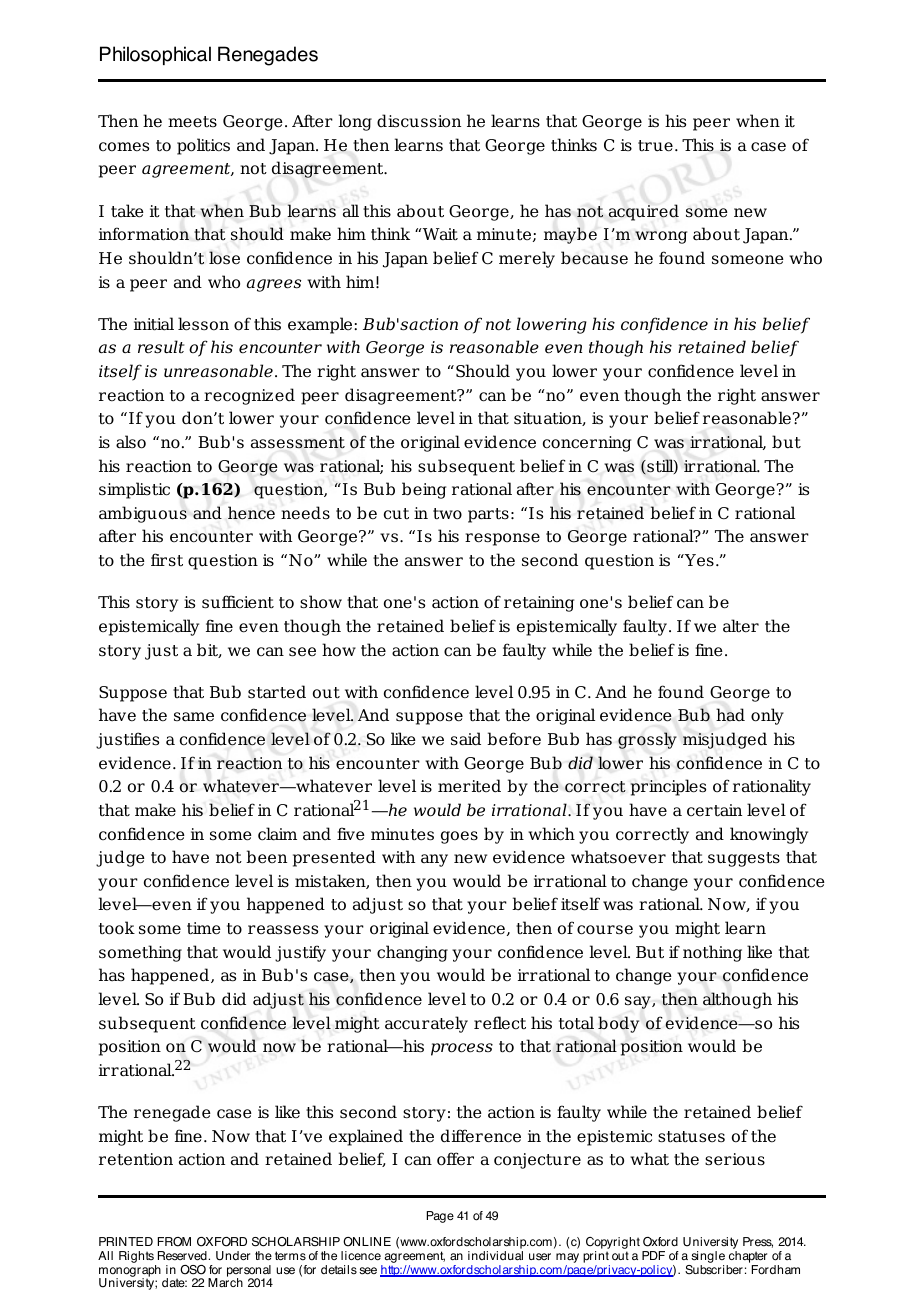 The image size is (924, 1308). What do you see at coordinates (495, 1256) in the page?
I see `individual` at bounding box center [495, 1256].
